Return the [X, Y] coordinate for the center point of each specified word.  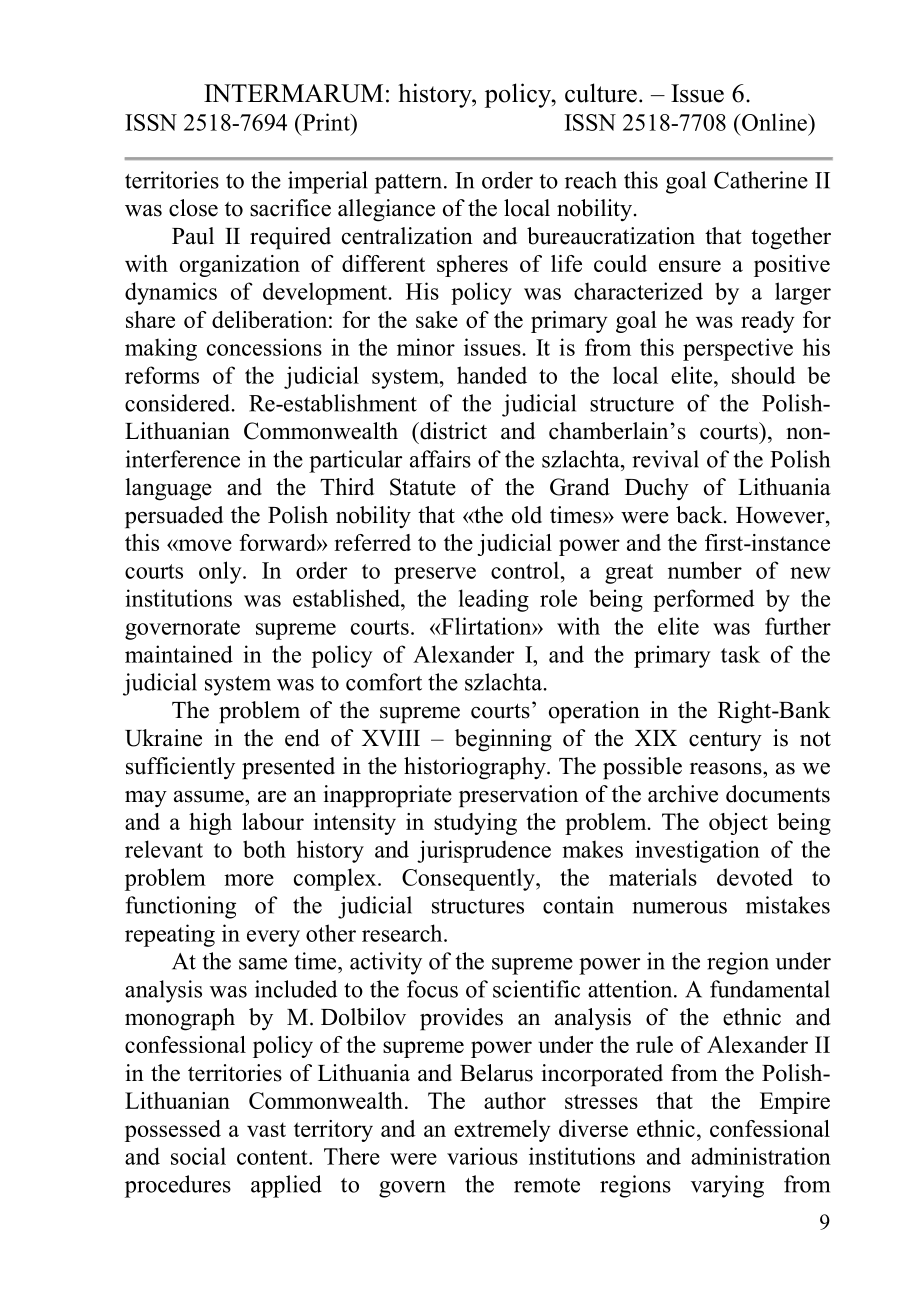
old [527, 515]
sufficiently [180, 768]
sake [437, 319]
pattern [410, 184]
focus [432, 989]
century [725, 741]
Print [326, 122]
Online [775, 122]
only [221, 572]
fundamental [770, 989]
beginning [503, 740]
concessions [264, 347]
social [198, 1156]
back [700, 515]
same [263, 964]
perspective [738, 349]
